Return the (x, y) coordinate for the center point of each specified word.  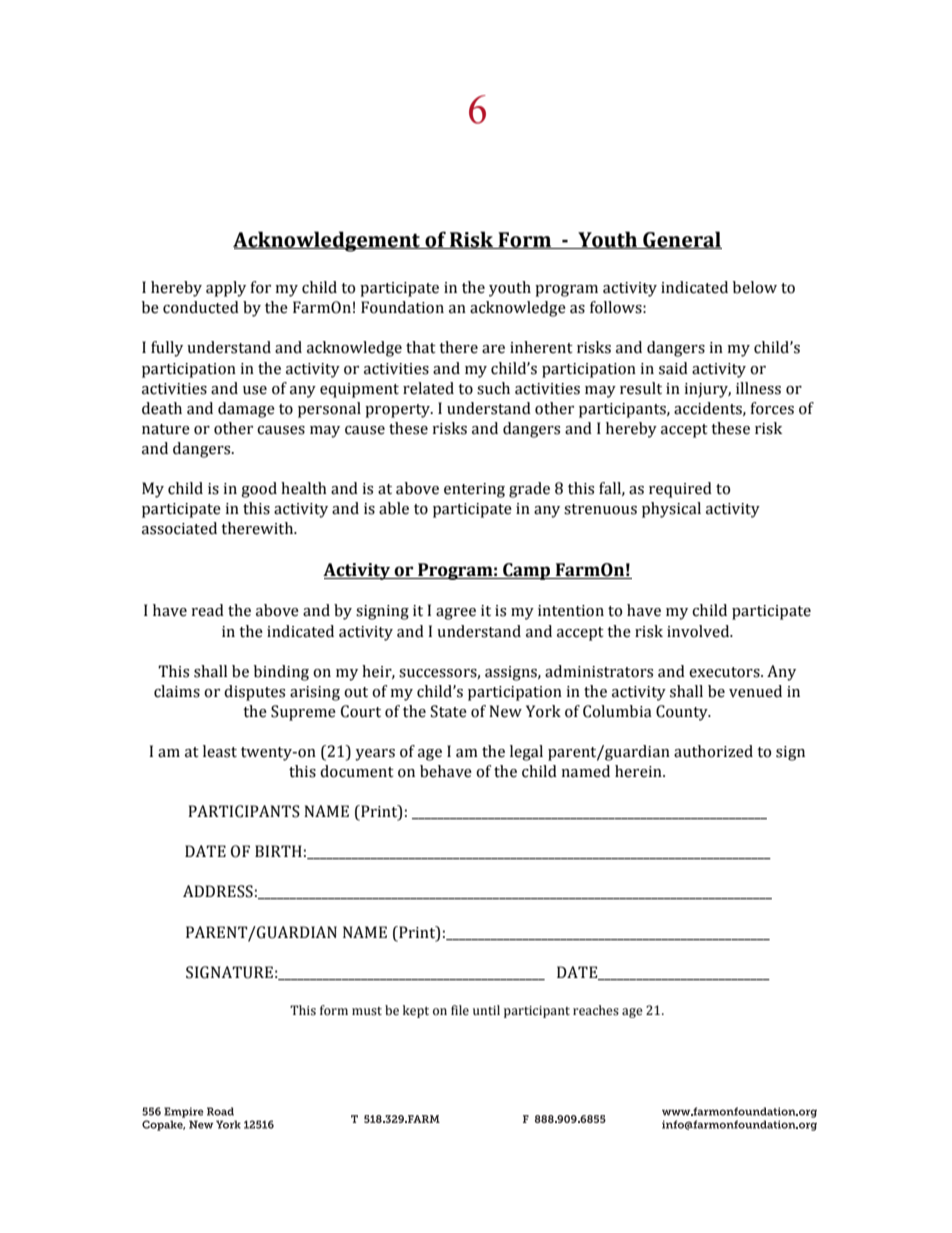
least (220, 751)
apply (226, 289)
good (259, 490)
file (460, 1010)
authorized (713, 751)
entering (474, 490)
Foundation (402, 307)
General (681, 240)
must (367, 1011)
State (448, 711)
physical (671, 510)
